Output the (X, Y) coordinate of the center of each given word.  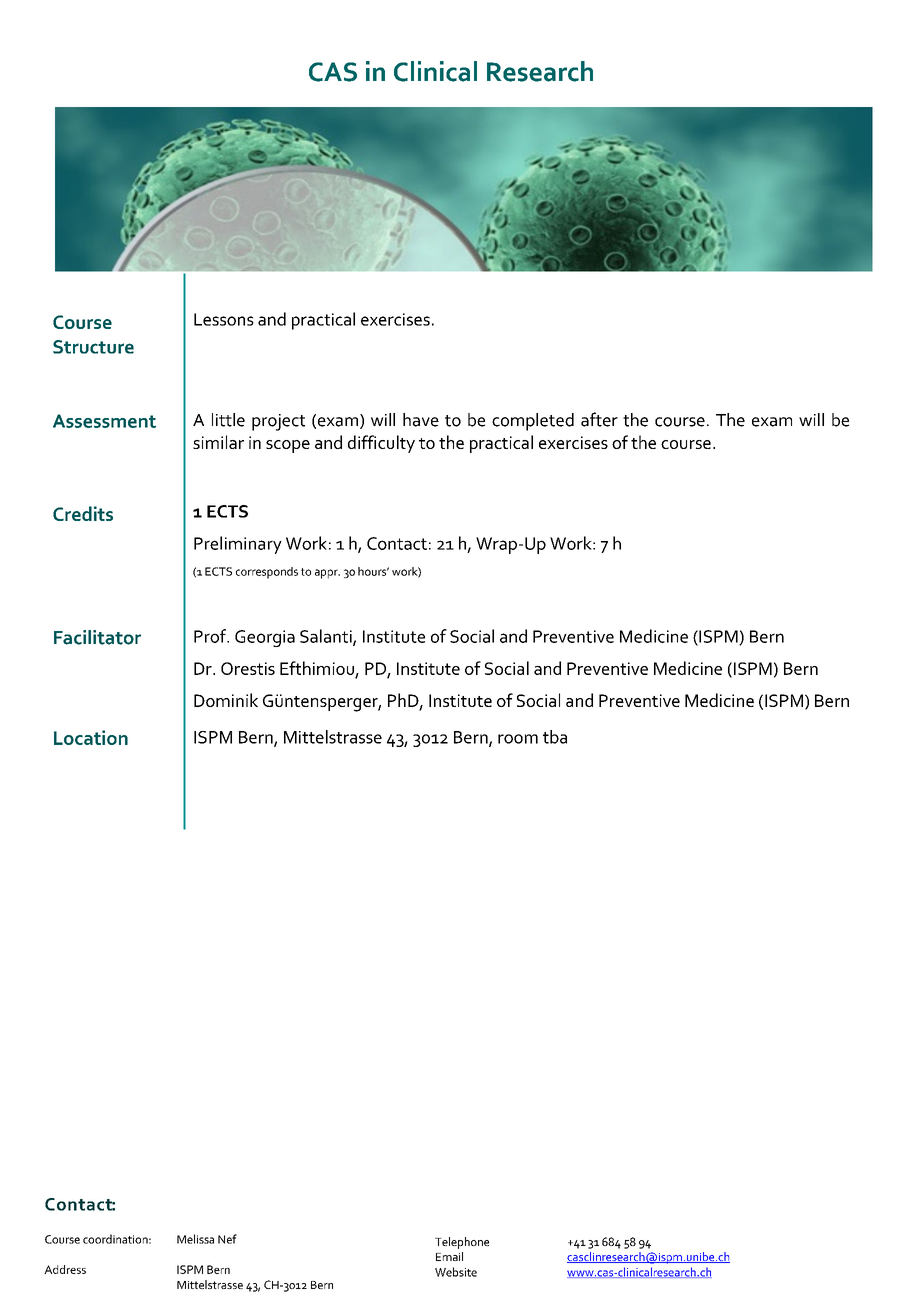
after (599, 419)
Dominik (226, 700)
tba (555, 737)
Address (65, 1269)
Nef (227, 1239)
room (518, 739)
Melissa (195, 1239)
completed (533, 422)
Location (91, 737)
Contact (397, 543)
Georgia (265, 638)
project (278, 422)
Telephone (462, 1243)
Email (449, 1256)
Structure (93, 347)
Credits (83, 513)
